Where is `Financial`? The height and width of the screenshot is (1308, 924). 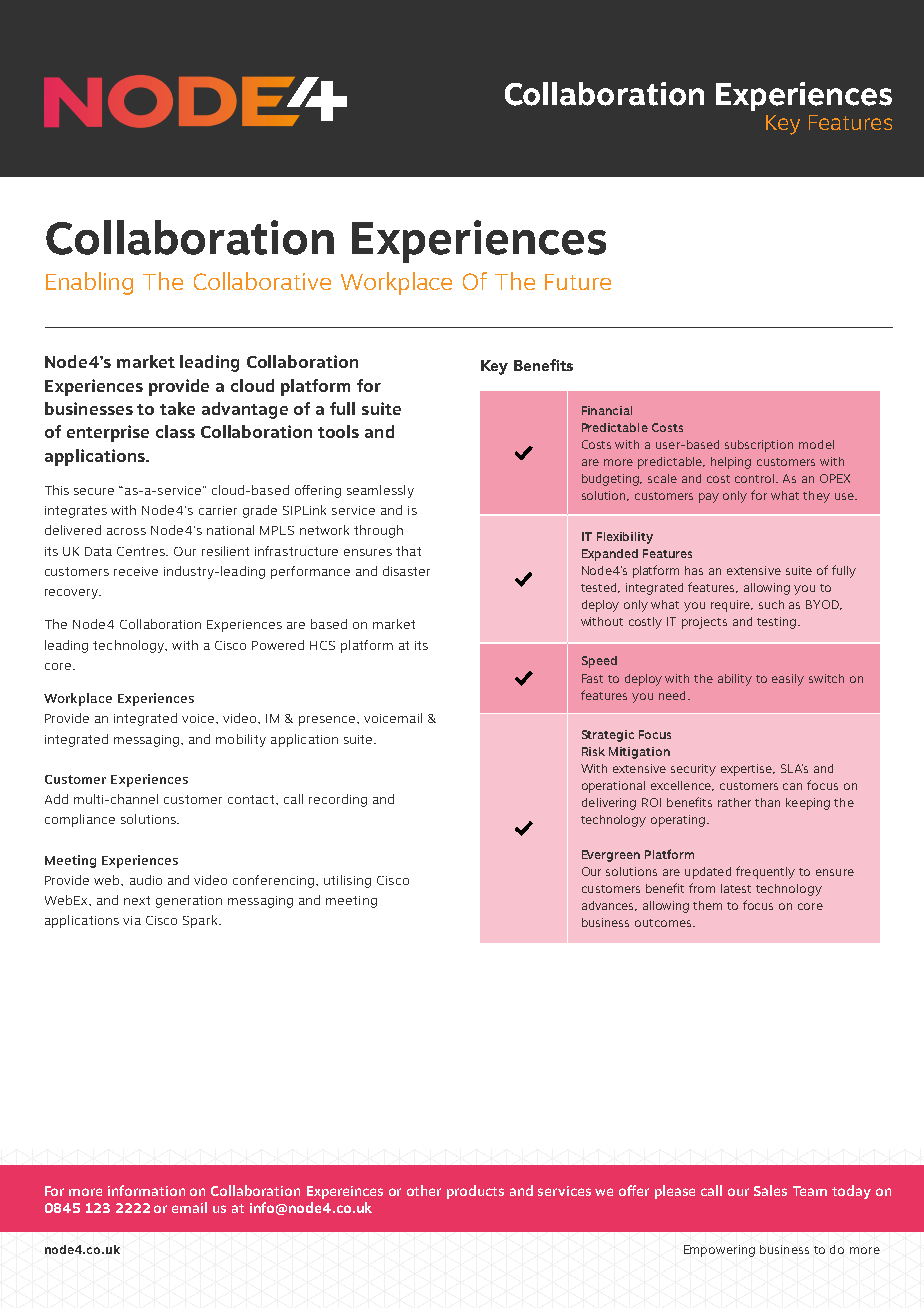
Financial is located at coordinates (607, 410).
